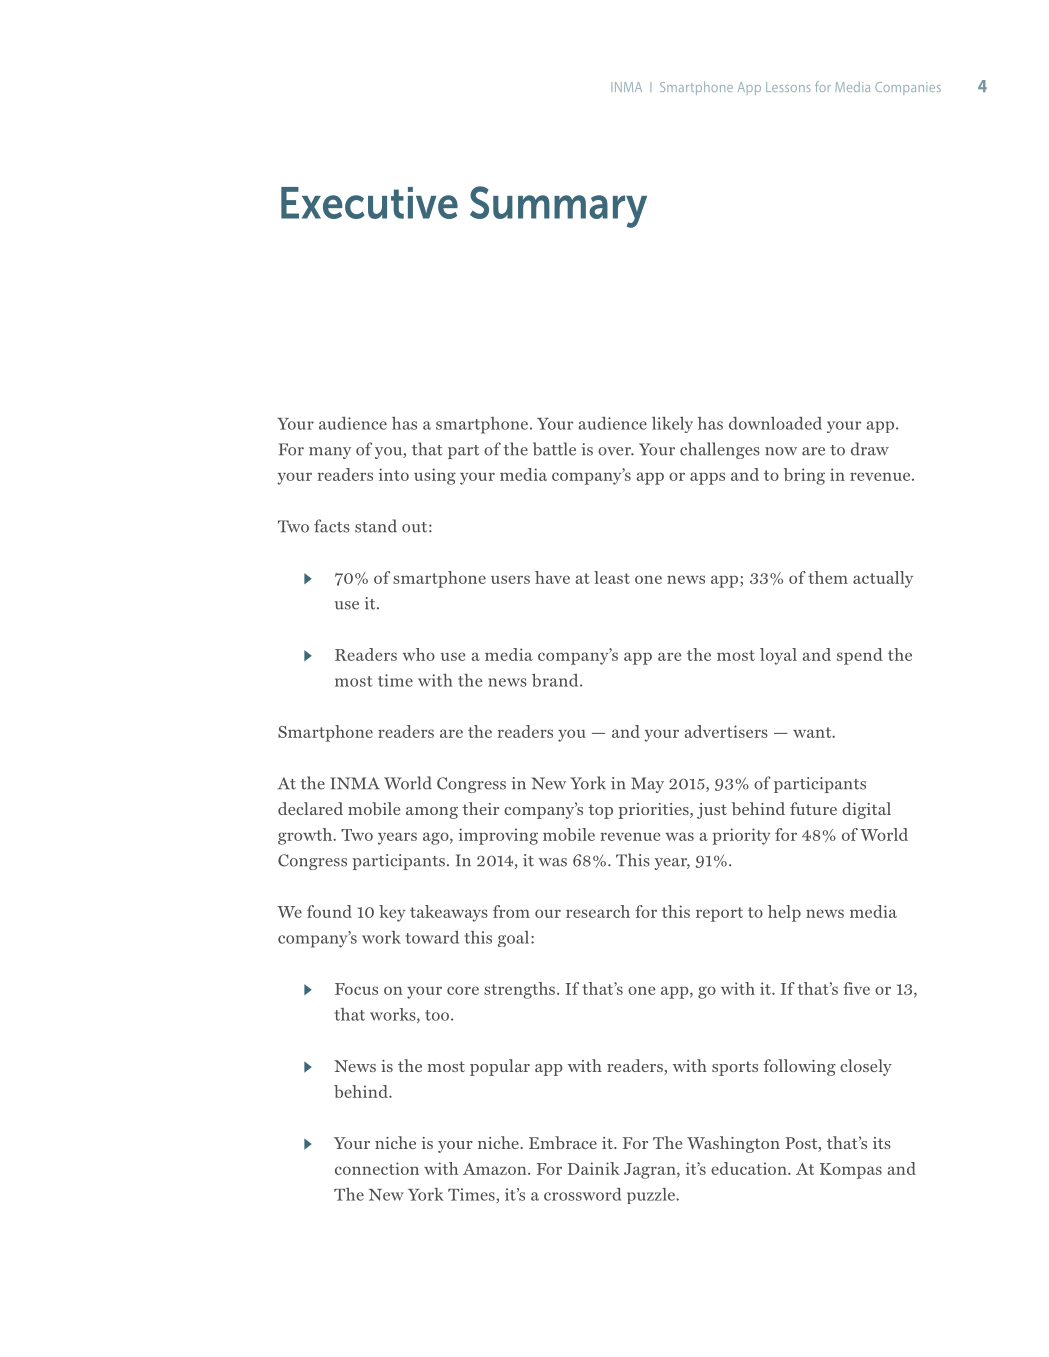 Image resolution: width=1049 pixels, height=1357 pixels. Describe the element at coordinates (369, 203) in the document. I see `Executive` at that location.
